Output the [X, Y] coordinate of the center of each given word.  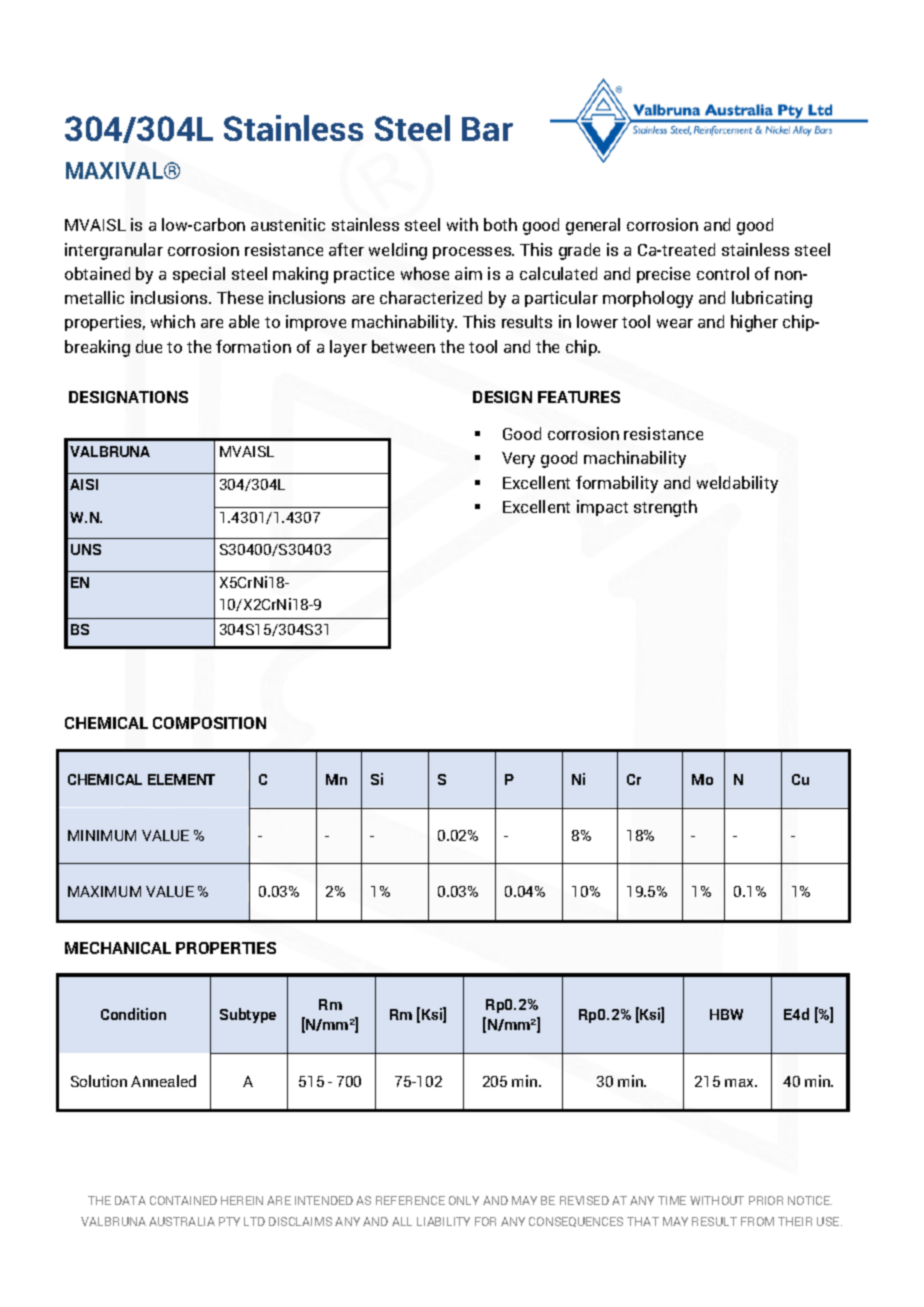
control [723, 273]
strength [665, 508]
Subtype [248, 1015]
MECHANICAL [118, 948]
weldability [737, 484]
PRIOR [766, 1200]
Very [518, 460]
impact [602, 508]
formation [253, 346]
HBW [726, 1014]
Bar [487, 129]
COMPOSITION [209, 723]
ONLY [464, 1200]
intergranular [114, 251]
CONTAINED [183, 1200]
